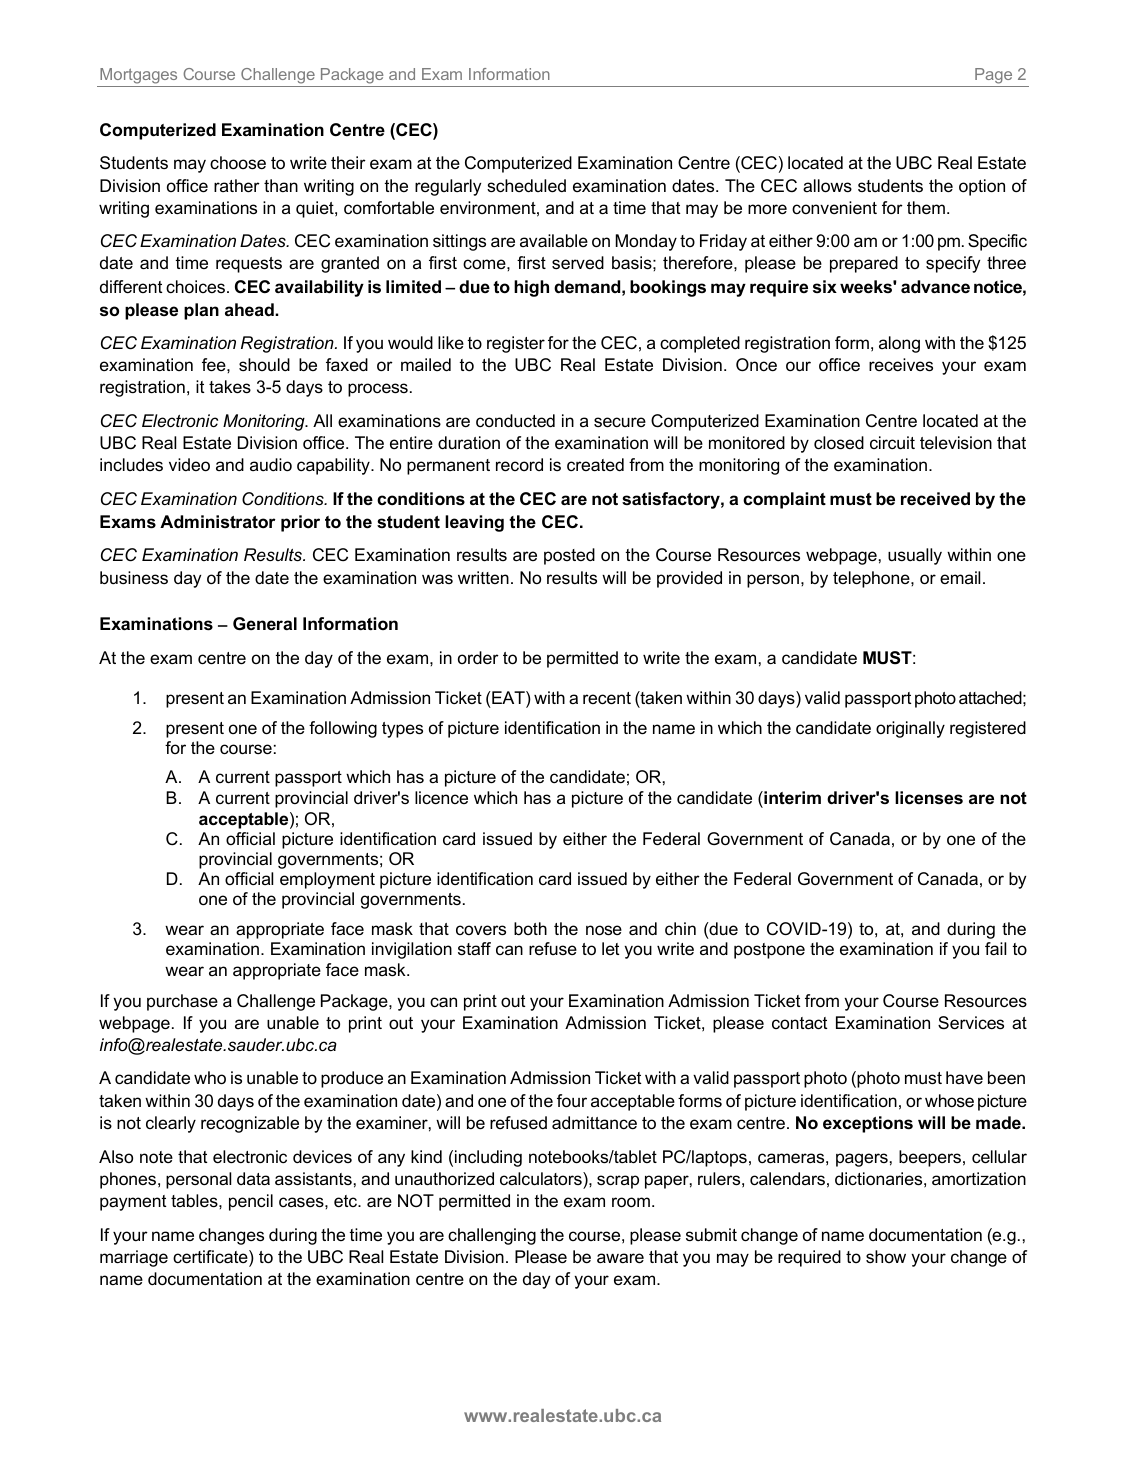 The width and height of the screenshot is (1126, 1457). Describe the element at coordinates (827, 186) in the screenshot. I see `allows` at that location.
